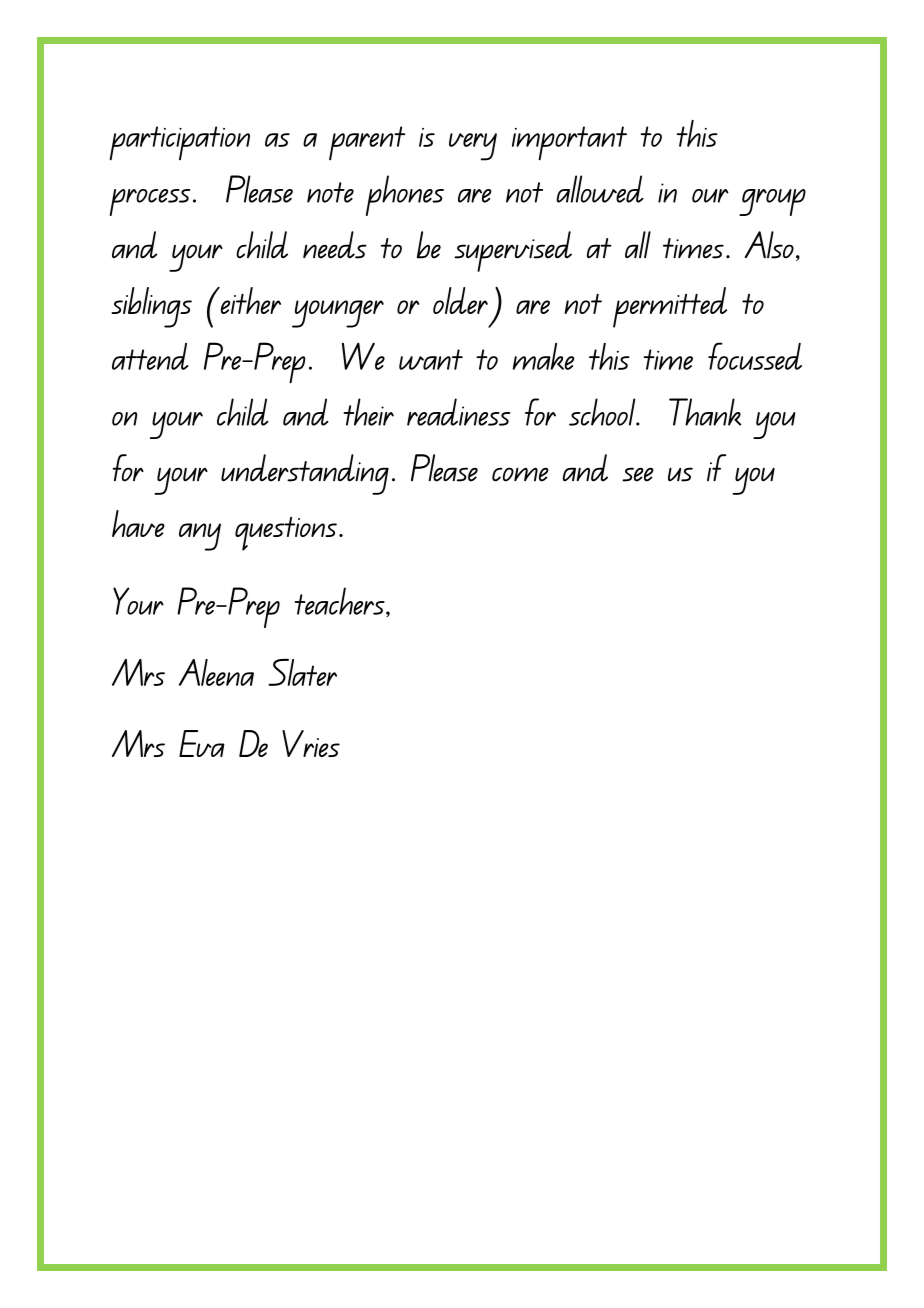 This screenshot has width=924, height=1308. I want to click on Thank, so click(705, 412).
